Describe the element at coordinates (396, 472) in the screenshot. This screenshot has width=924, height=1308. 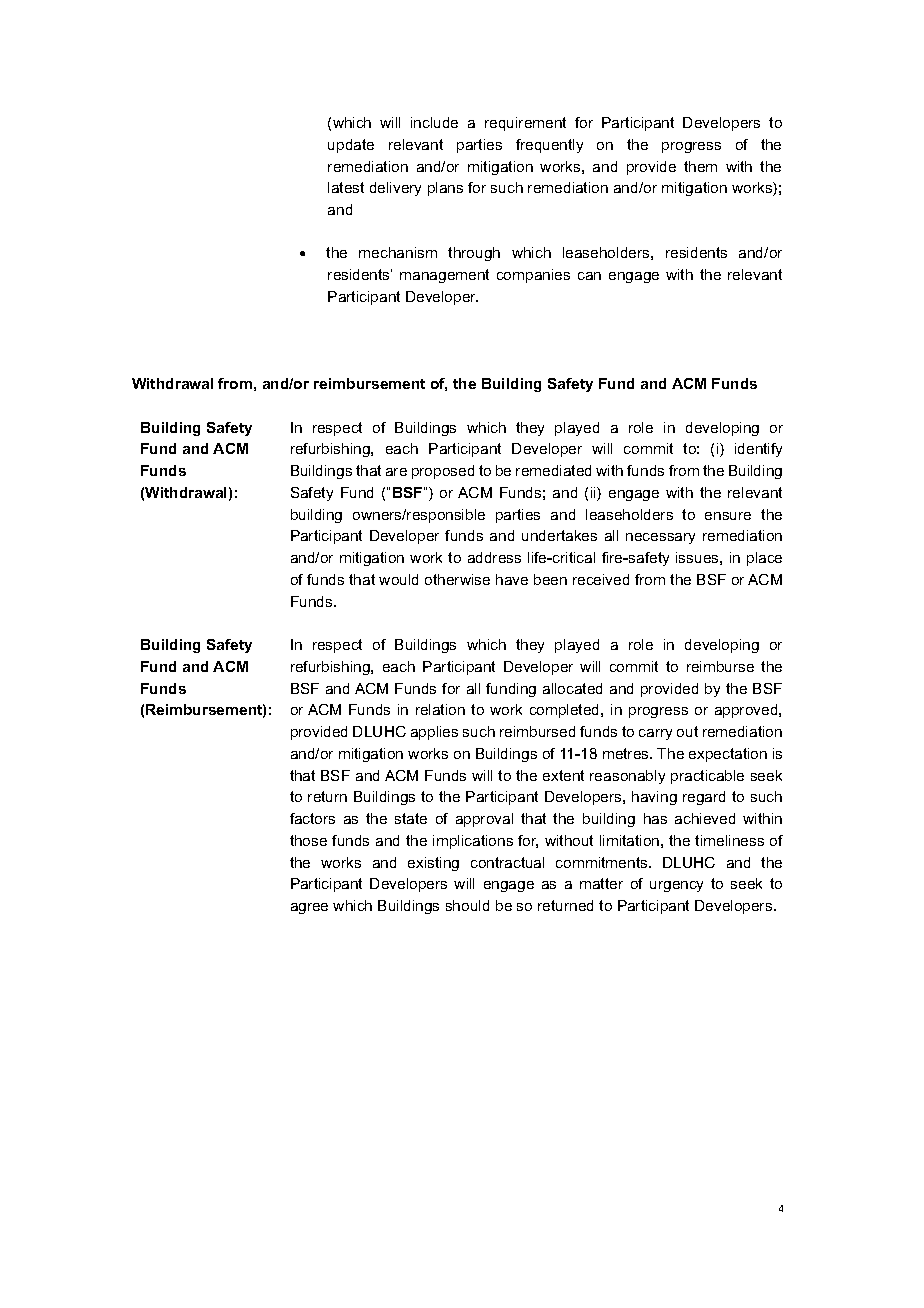
I see `are` at that location.
